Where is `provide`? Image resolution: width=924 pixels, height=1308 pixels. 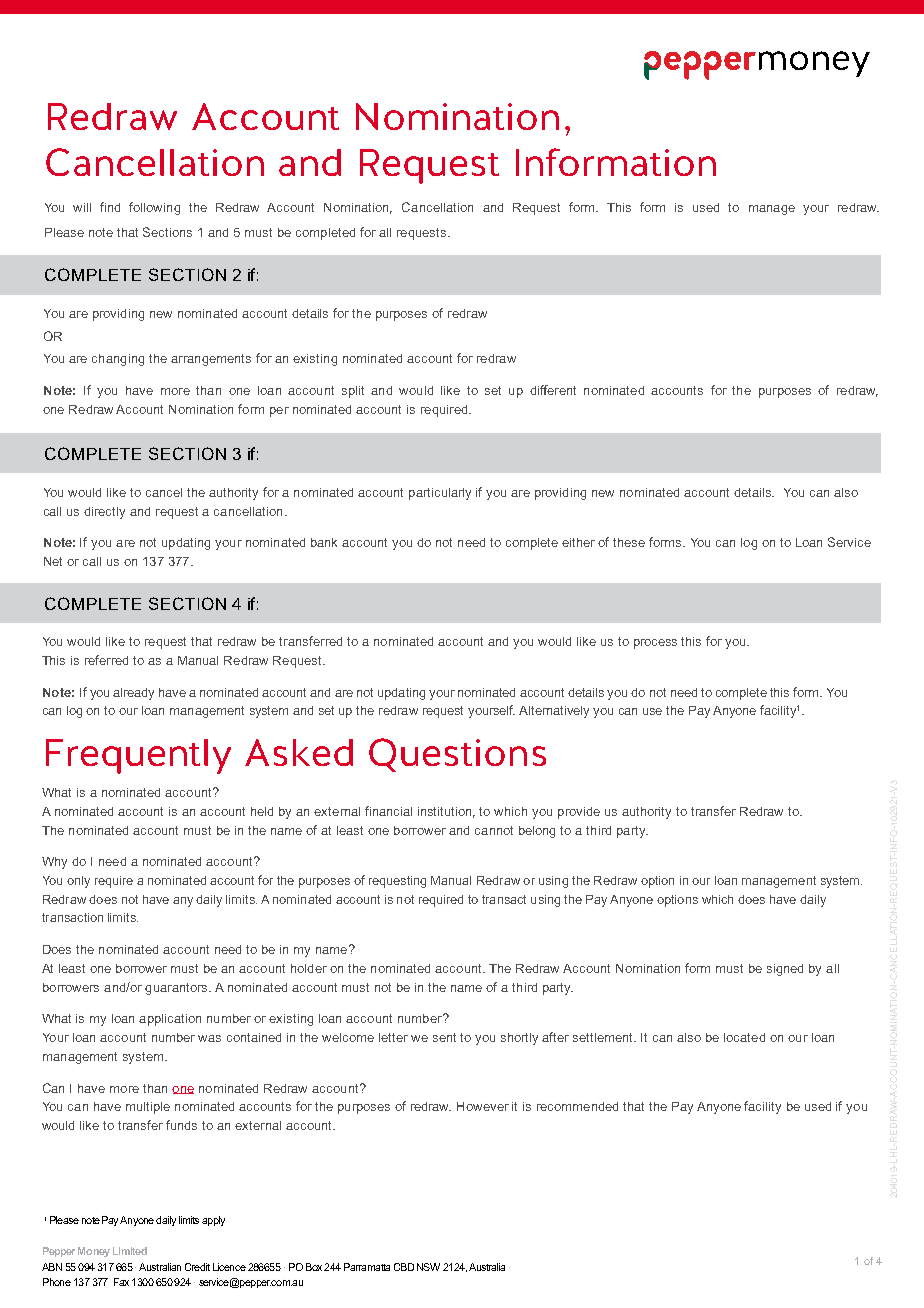 provide is located at coordinates (579, 813).
